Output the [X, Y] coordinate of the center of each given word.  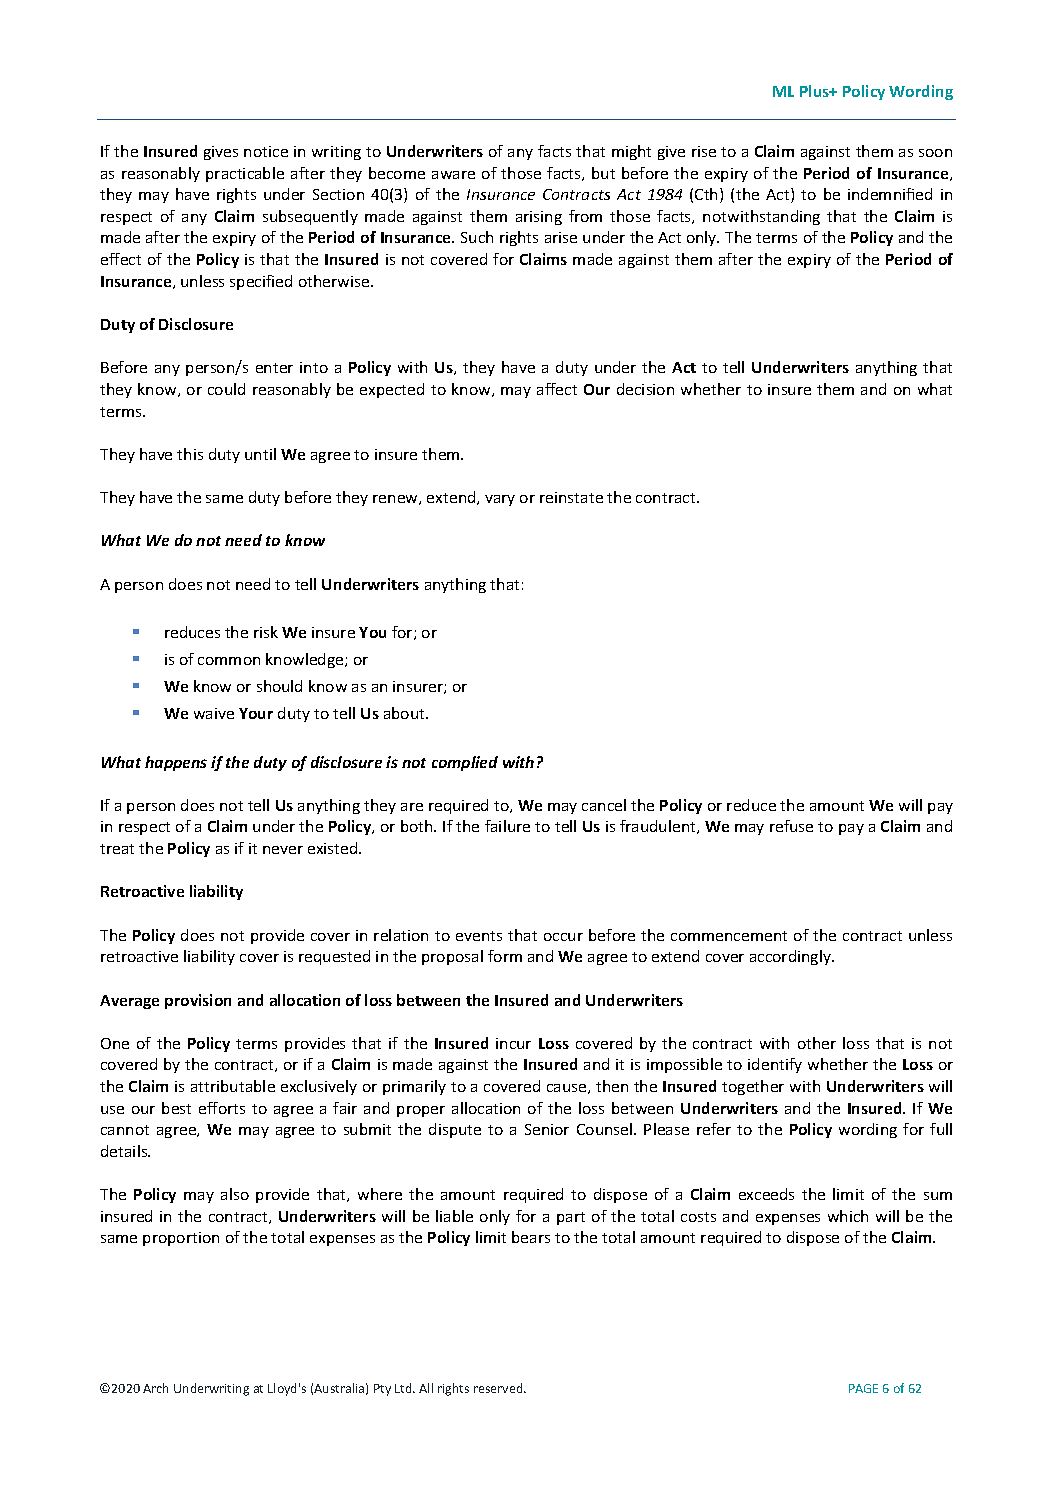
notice [266, 151]
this [190, 454]
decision [645, 389]
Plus [816, 91]
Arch [155, 1388]
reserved [499, 1388]
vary [500, 500]
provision [198, 1001]
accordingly [791, 957]
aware [453, 175]
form [505, 956]
